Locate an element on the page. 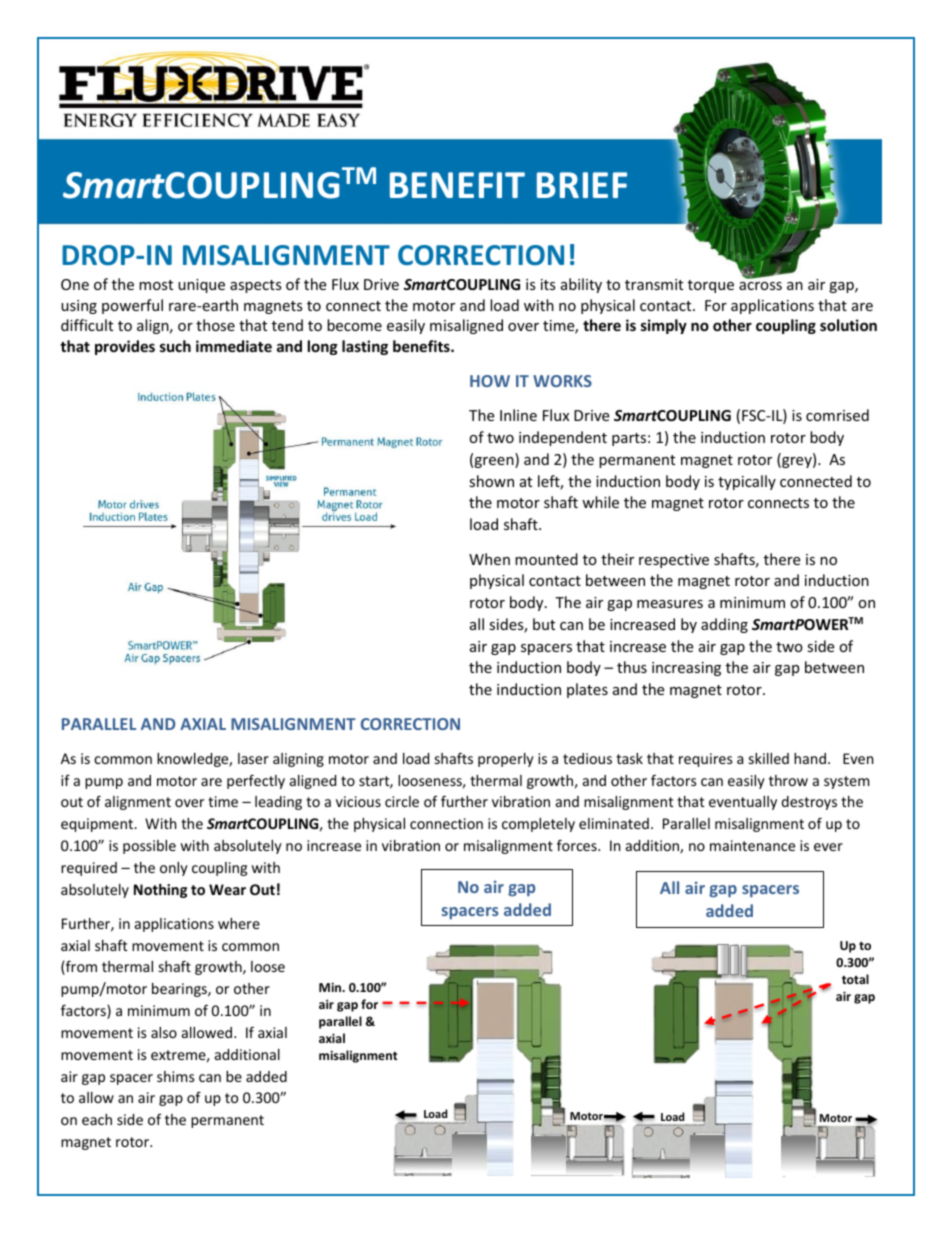  shims is located at coordinates (176, 1076).
